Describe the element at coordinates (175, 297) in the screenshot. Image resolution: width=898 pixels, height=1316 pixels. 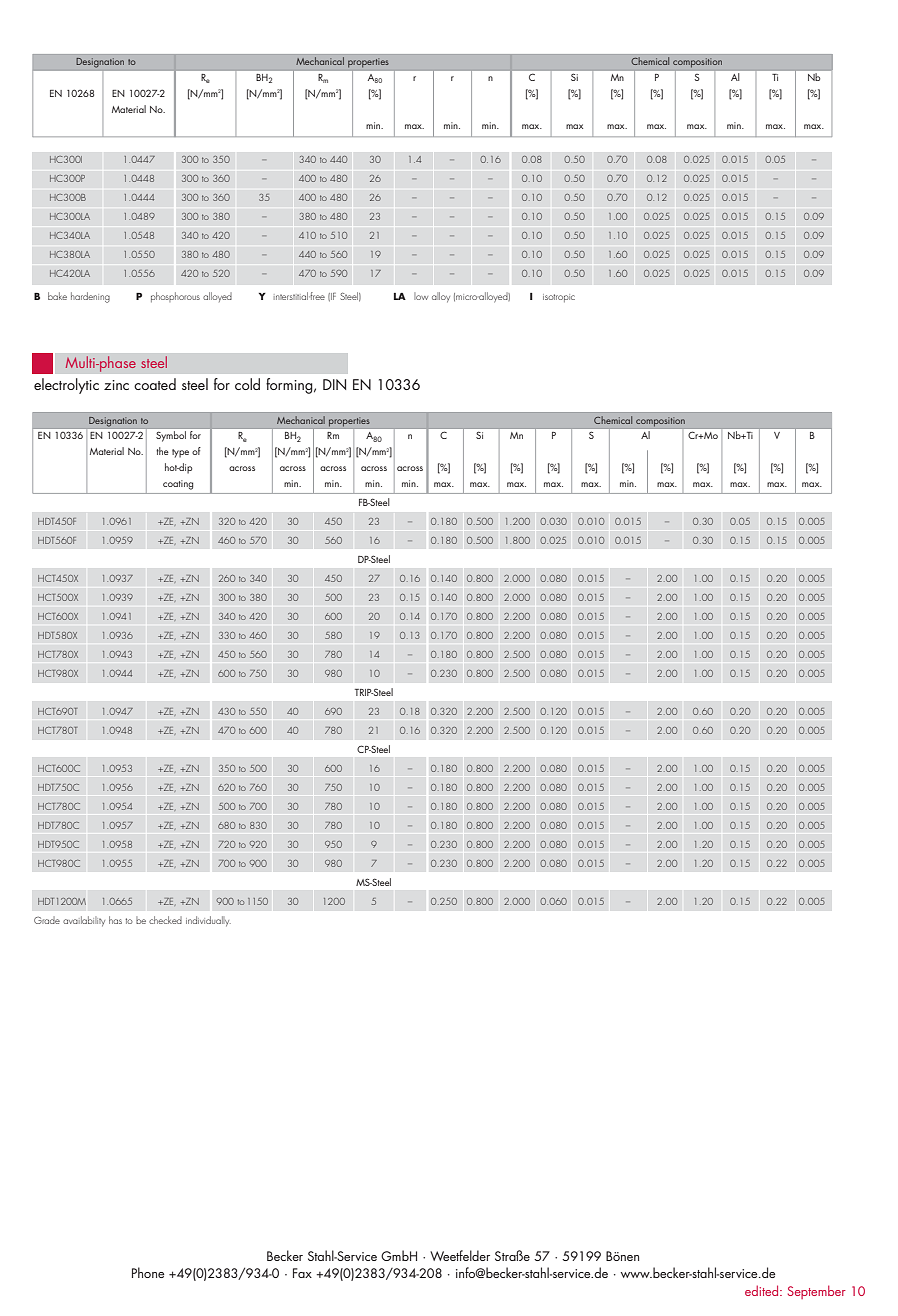
I see `phosphorous` at that location.
